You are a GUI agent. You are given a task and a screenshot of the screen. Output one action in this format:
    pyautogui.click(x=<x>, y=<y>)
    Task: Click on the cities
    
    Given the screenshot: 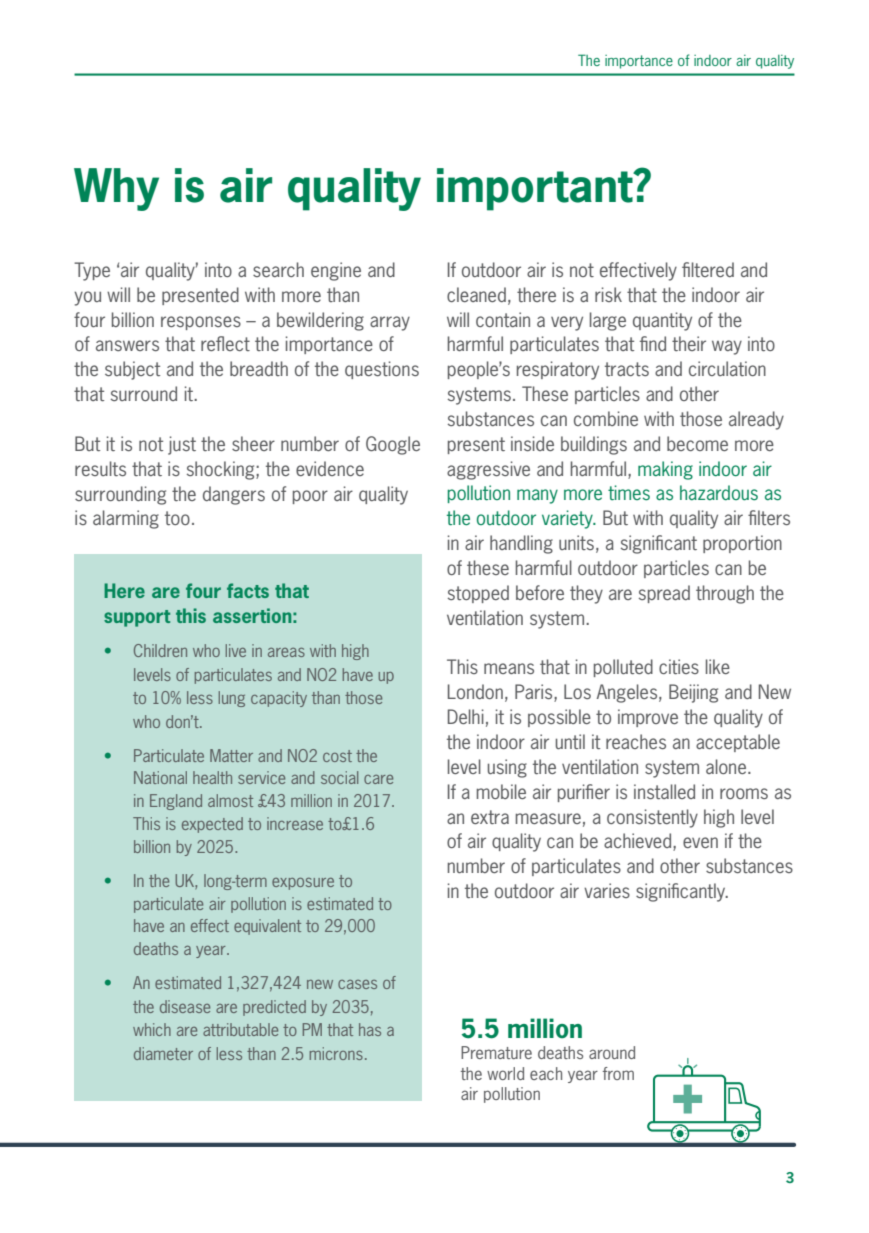 What is the action you would take?
    pyautogui.click(x=679, y=666)
